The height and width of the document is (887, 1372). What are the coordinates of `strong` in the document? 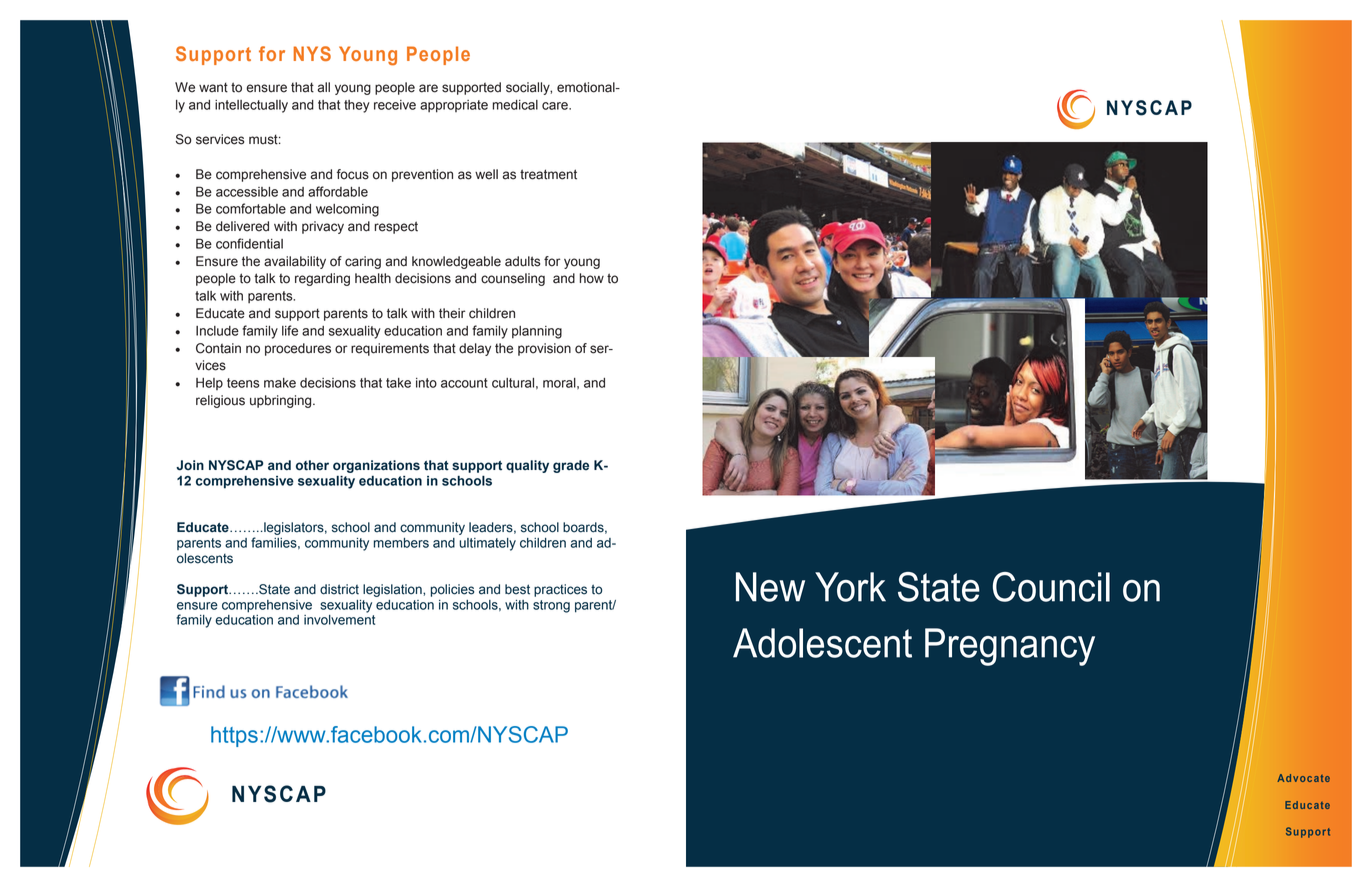 It's located at (551, 606).
